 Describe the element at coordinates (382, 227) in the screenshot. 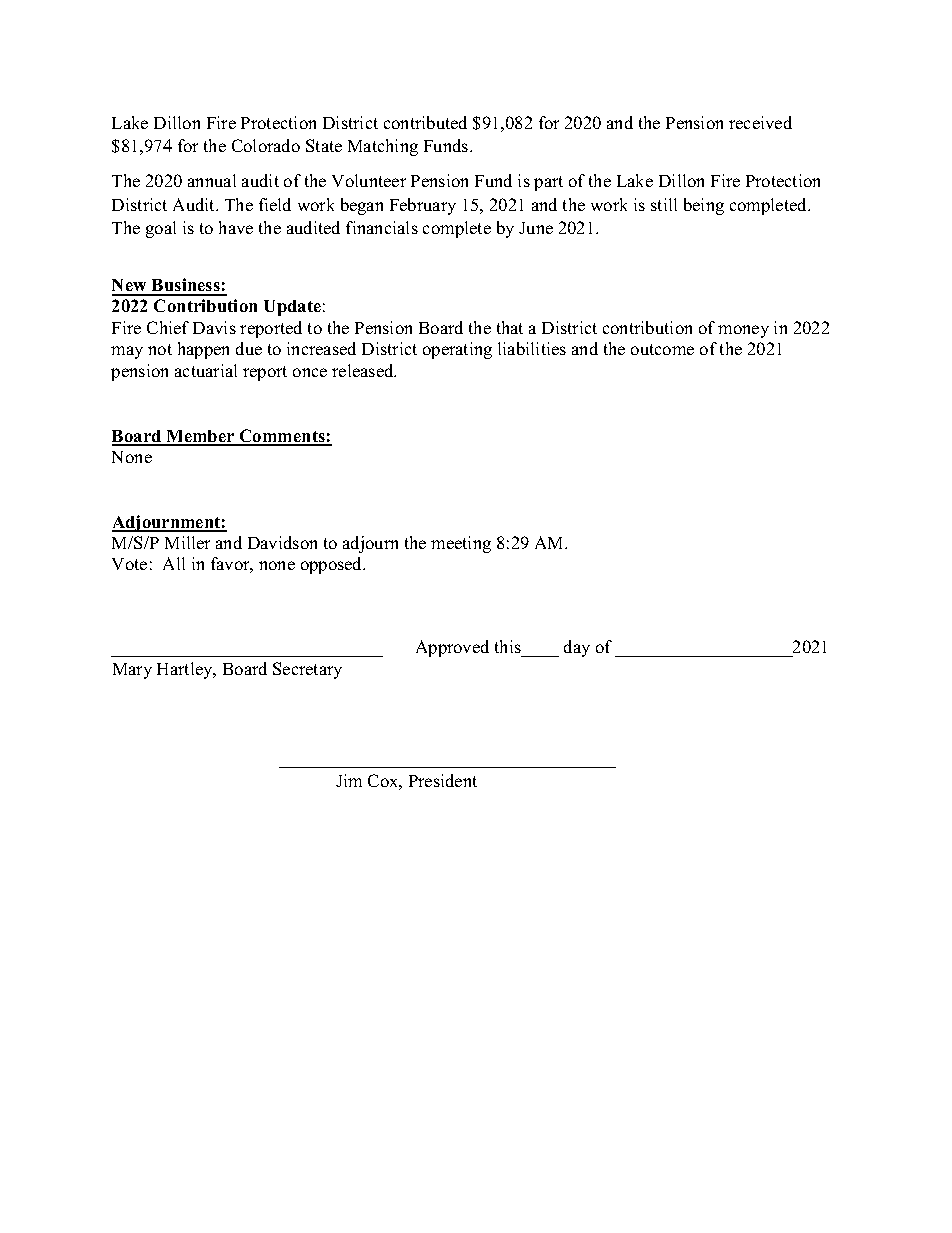

I see `financials` at that location.
